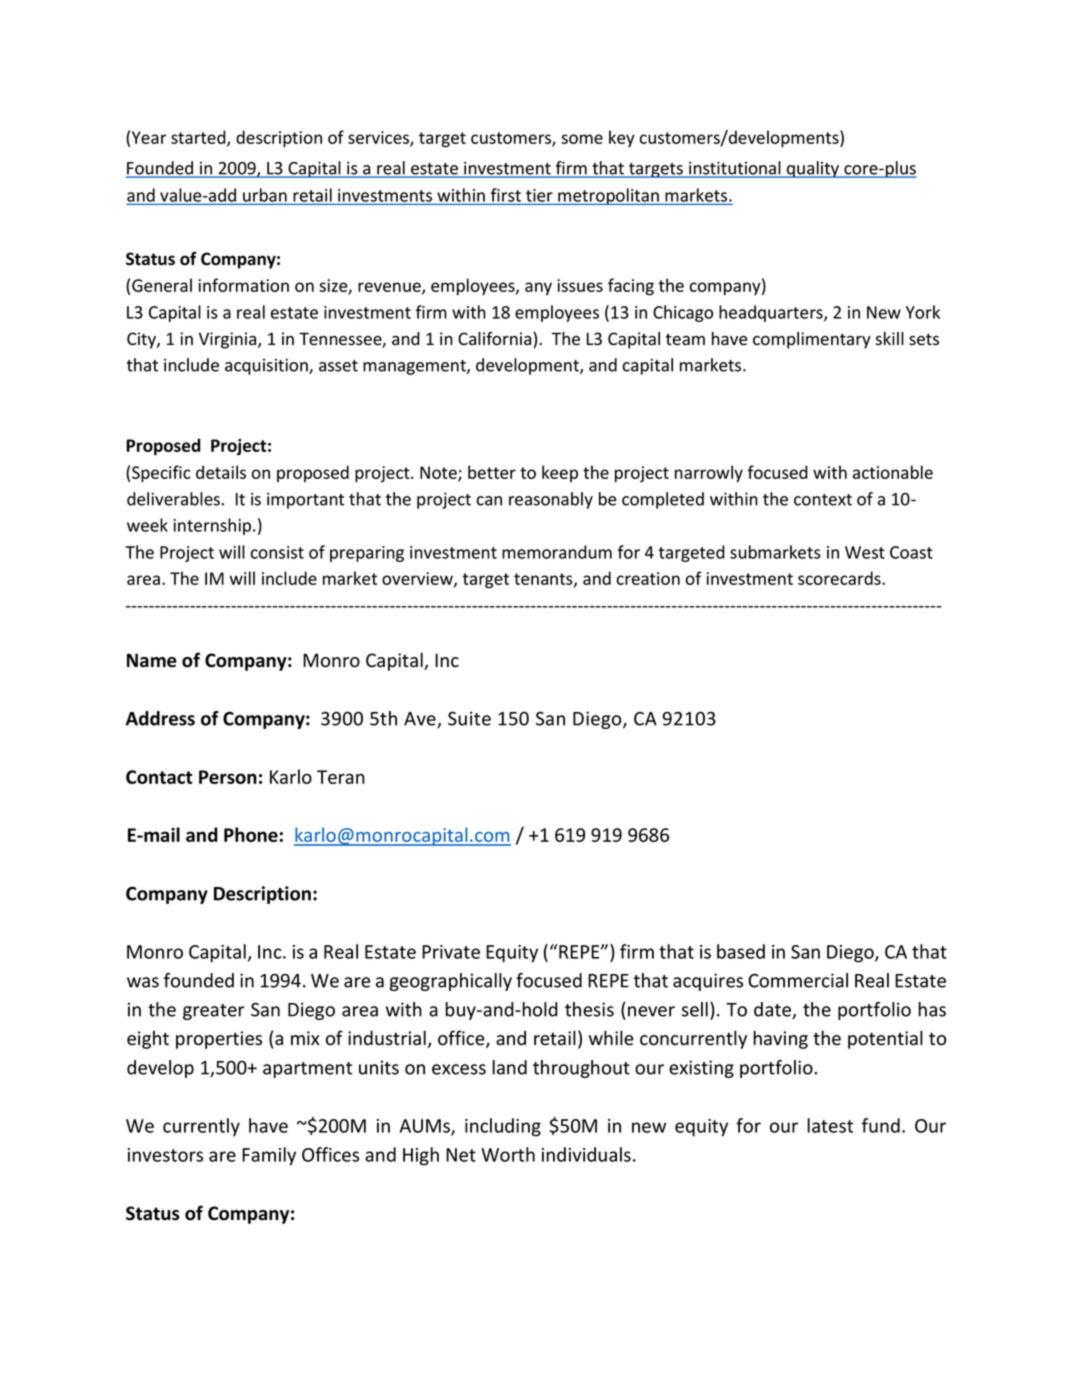  What do you see at coordinates (251, 834) in the document?
I see `Phone` at bounding box center [251, 834].
